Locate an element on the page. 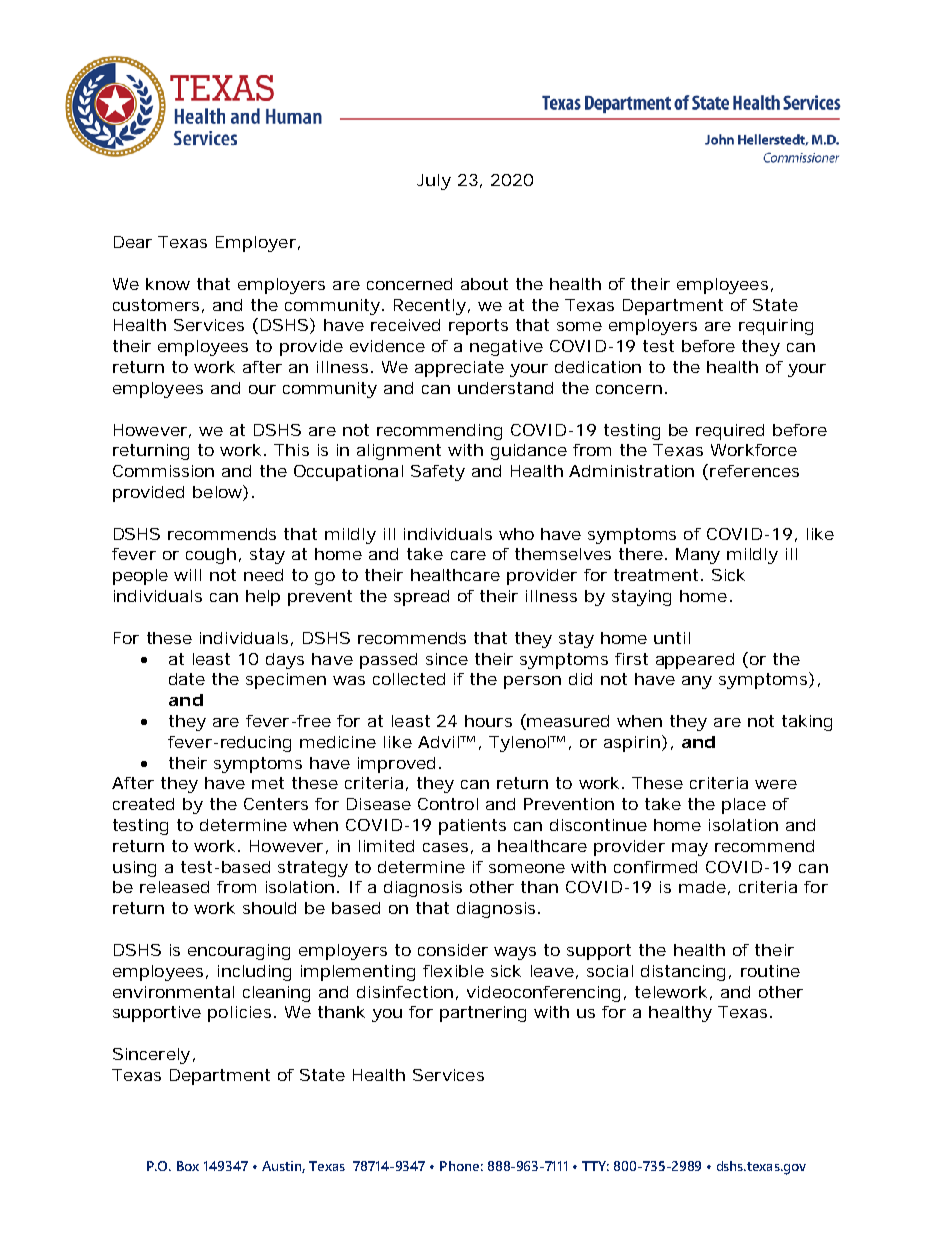  requiring is located at coordinates (776, 327).
